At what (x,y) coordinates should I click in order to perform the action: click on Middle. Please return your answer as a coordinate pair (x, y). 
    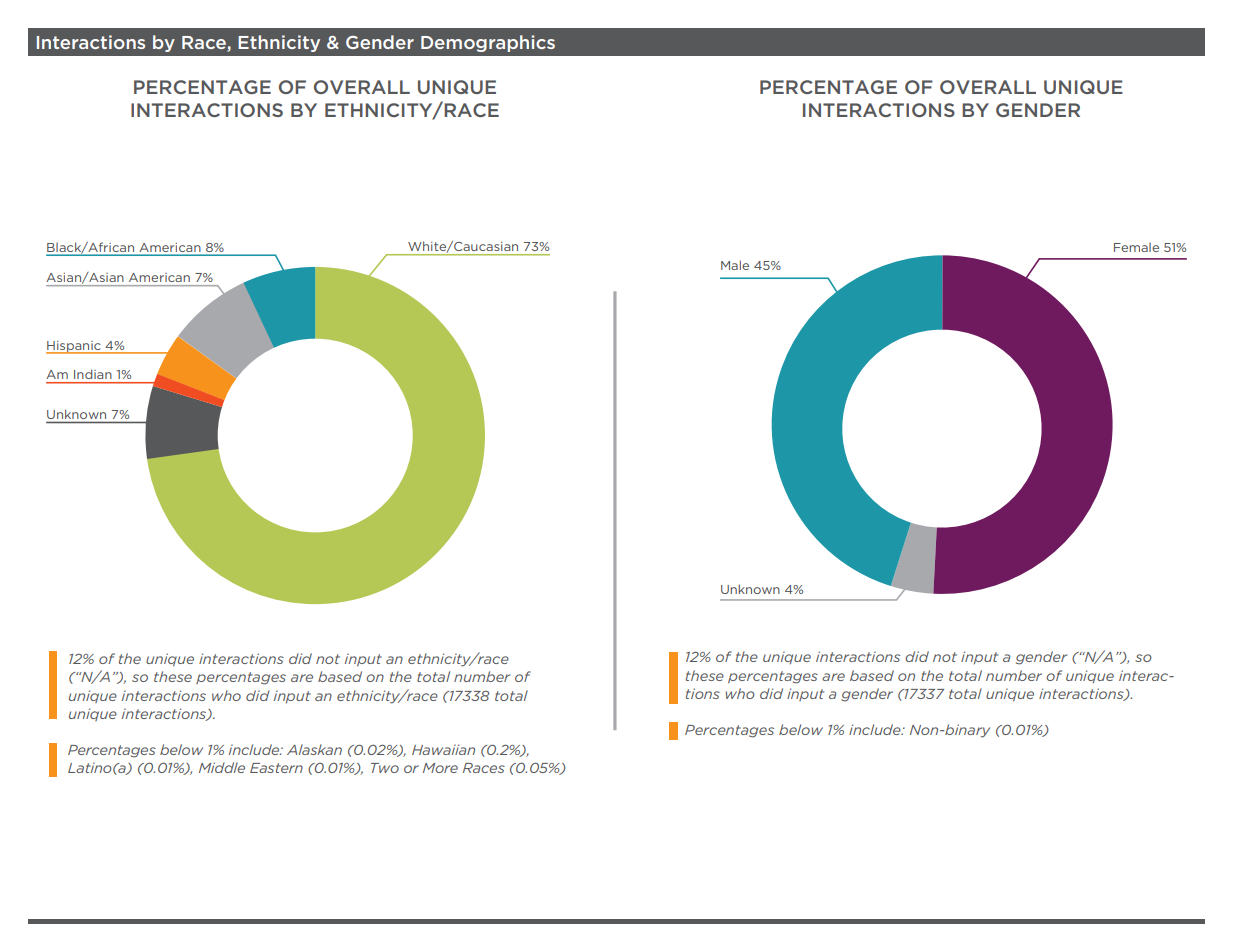
    Looking at the image, I should click on (222, 767).
